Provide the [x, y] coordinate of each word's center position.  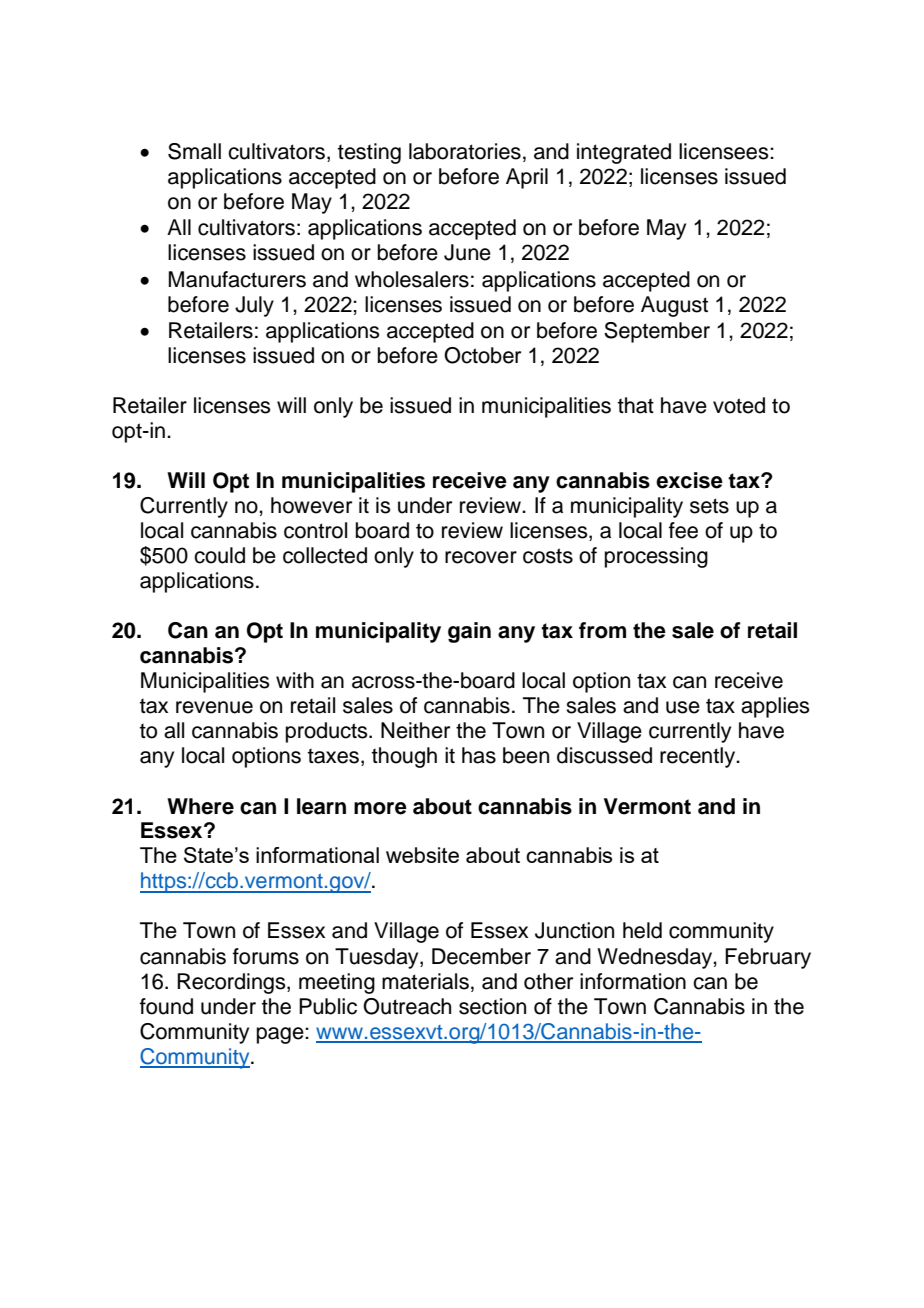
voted [739, 405]
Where [200, 806]
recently [698, 757]
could [219, 555]
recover [481, 557]
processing [656, 557]
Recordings [232, 983]
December [481, 956]
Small [194, 151]
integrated [624, 153]
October [482, 355]
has [479, 755]
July [254, 306]
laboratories [465, 151]
